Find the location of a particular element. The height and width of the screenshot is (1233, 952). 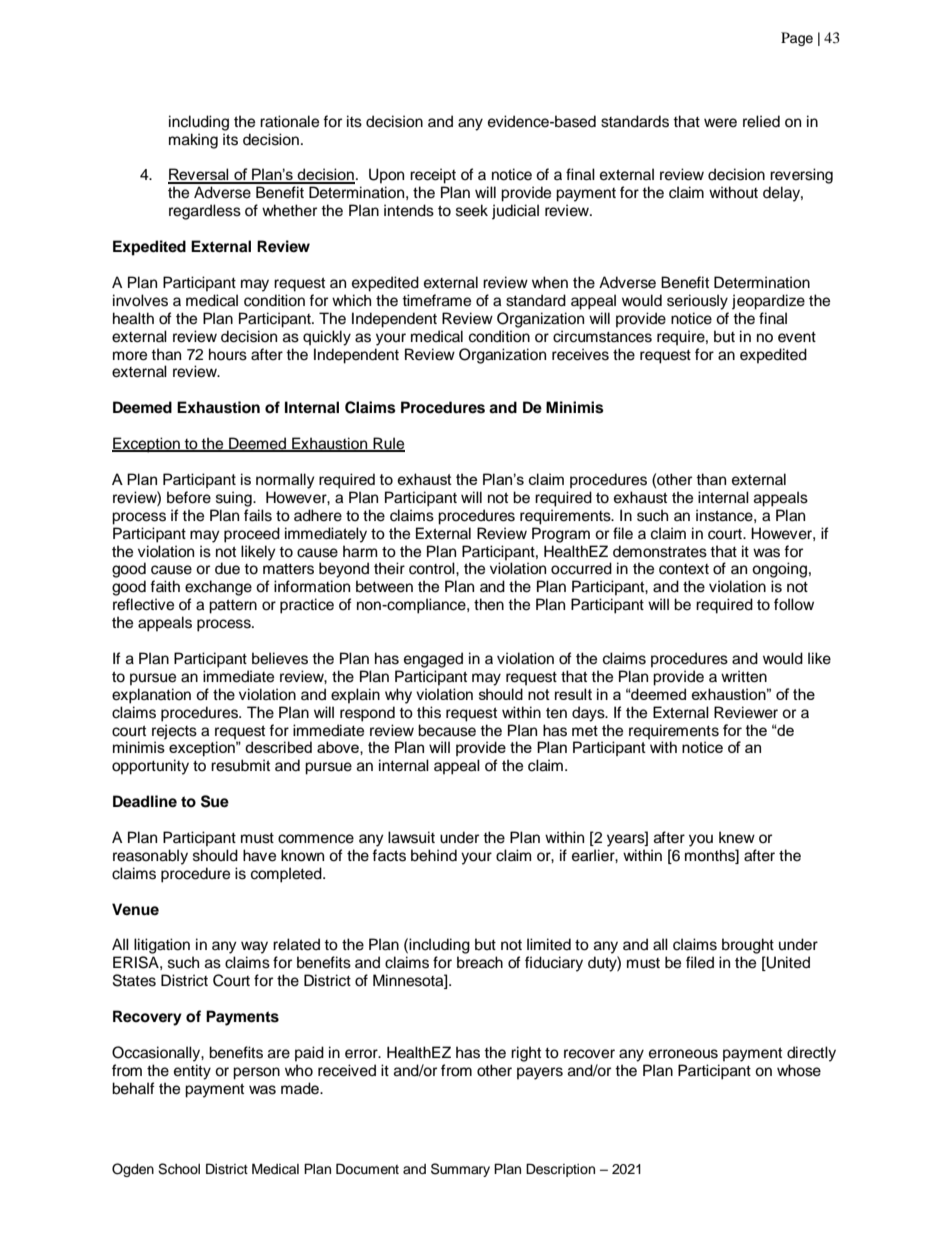

breach is located at coordinates (480, 962).
